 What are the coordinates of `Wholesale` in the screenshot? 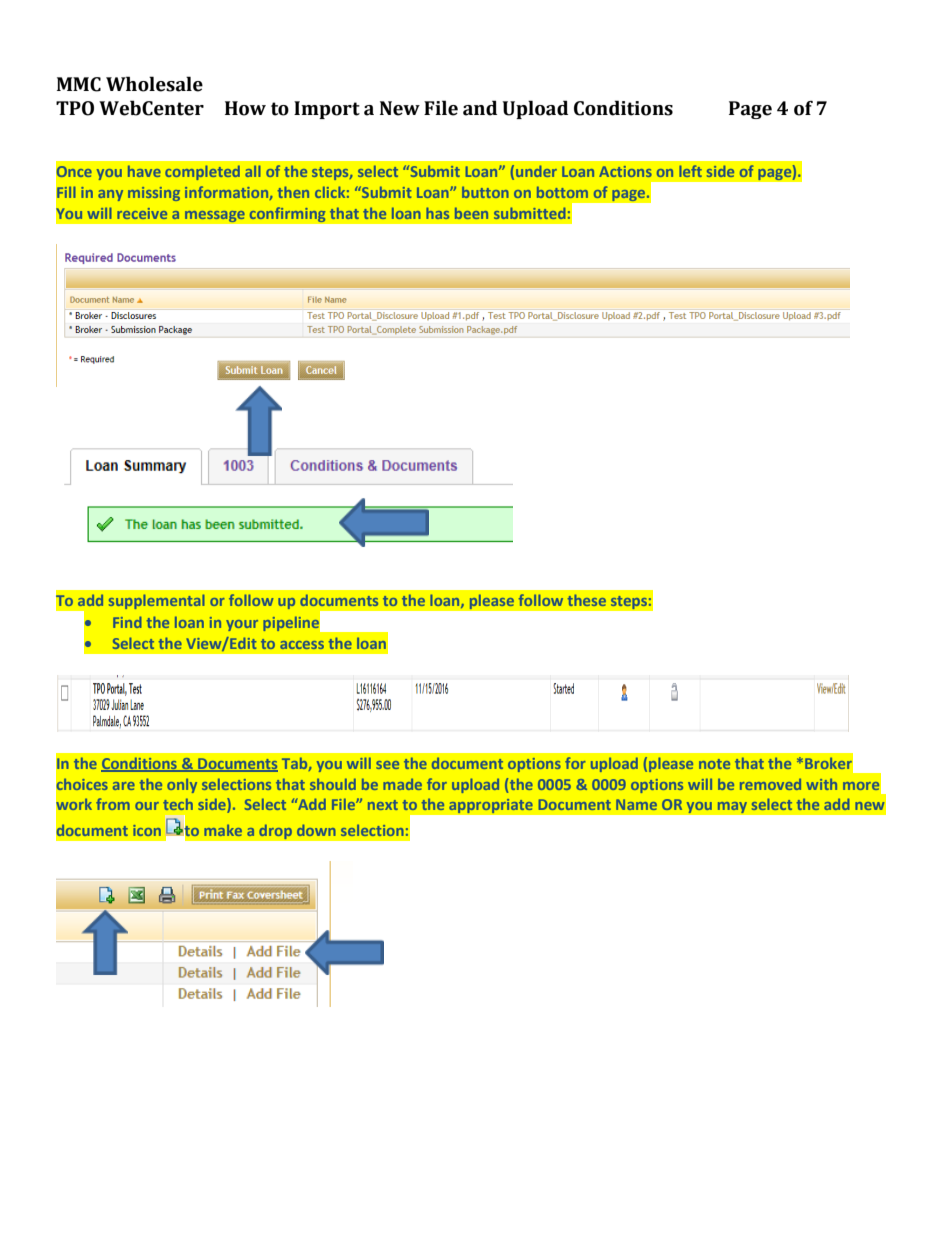 It's located at (154, 84).
